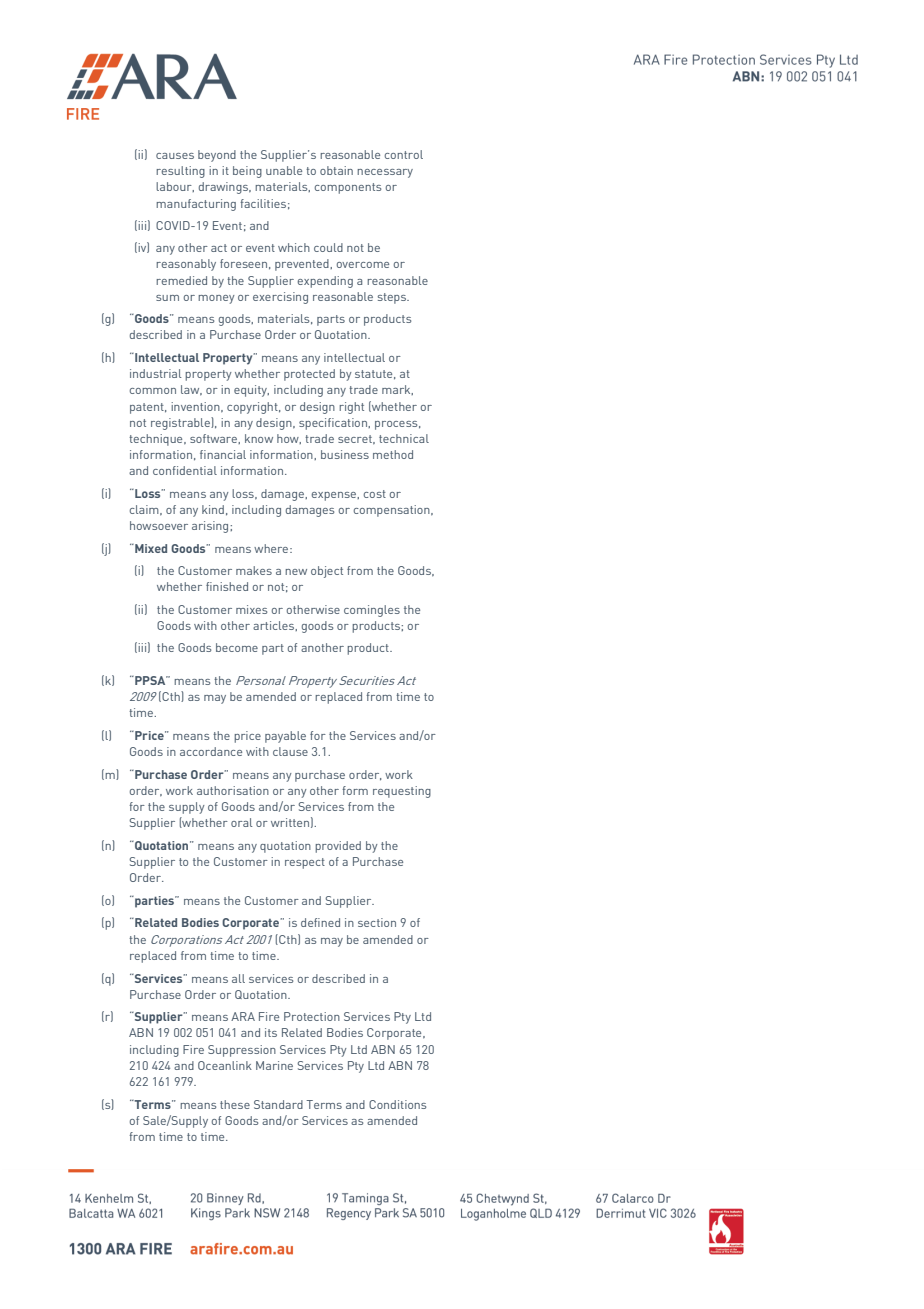 The height and width of the document is (1309, 924). What do you see at coordinates (385, 173) in the document?
I see `necessary` at bounding box center [385, 173].
